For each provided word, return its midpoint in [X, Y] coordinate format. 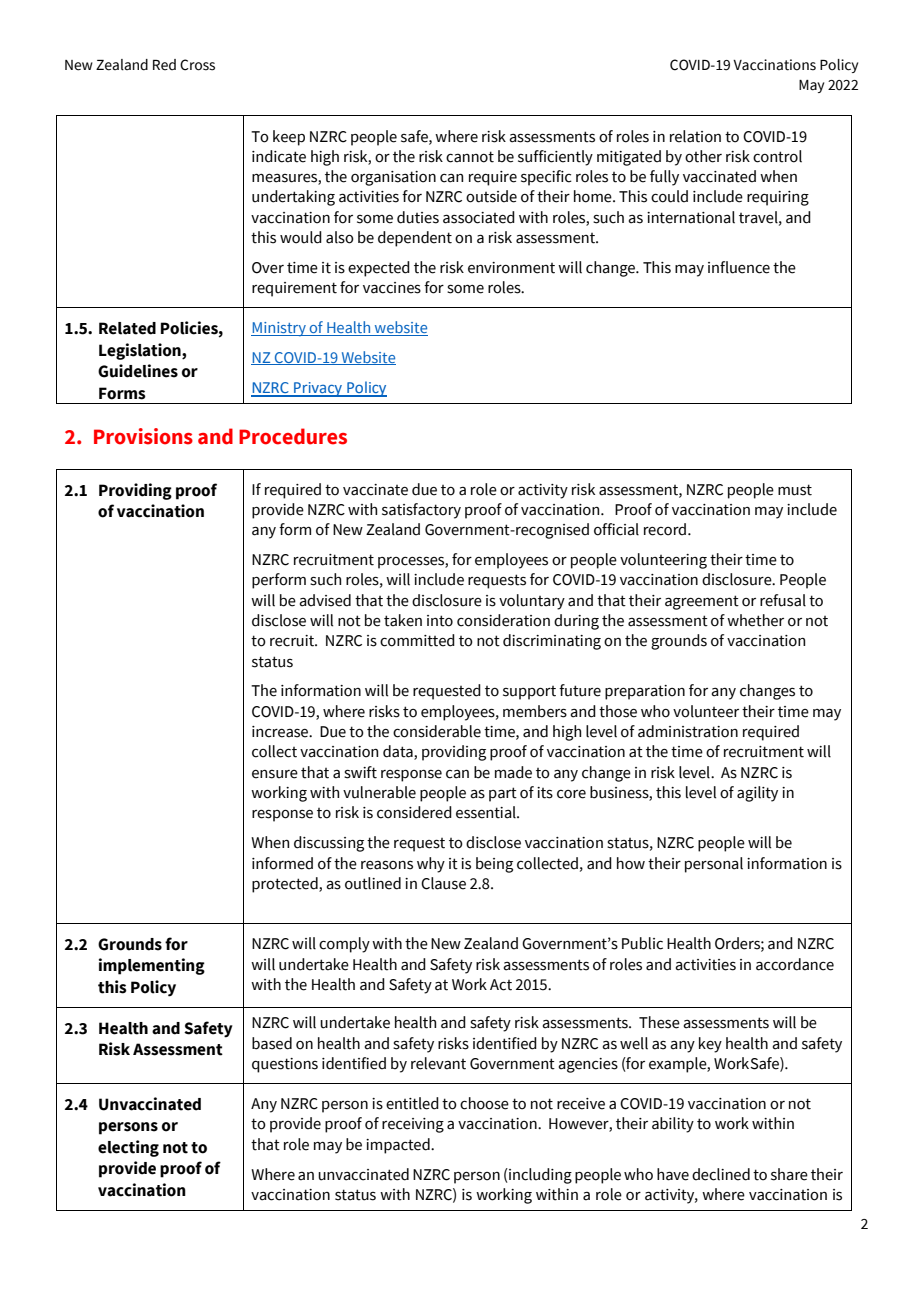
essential [487, 812]
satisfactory [421, 511]
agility [757, 794]
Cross [197, 65]
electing [128, 1148]
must [795, 490]
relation [695, 136]
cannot [470, 157]
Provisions [143, 436]
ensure [275, 774]
